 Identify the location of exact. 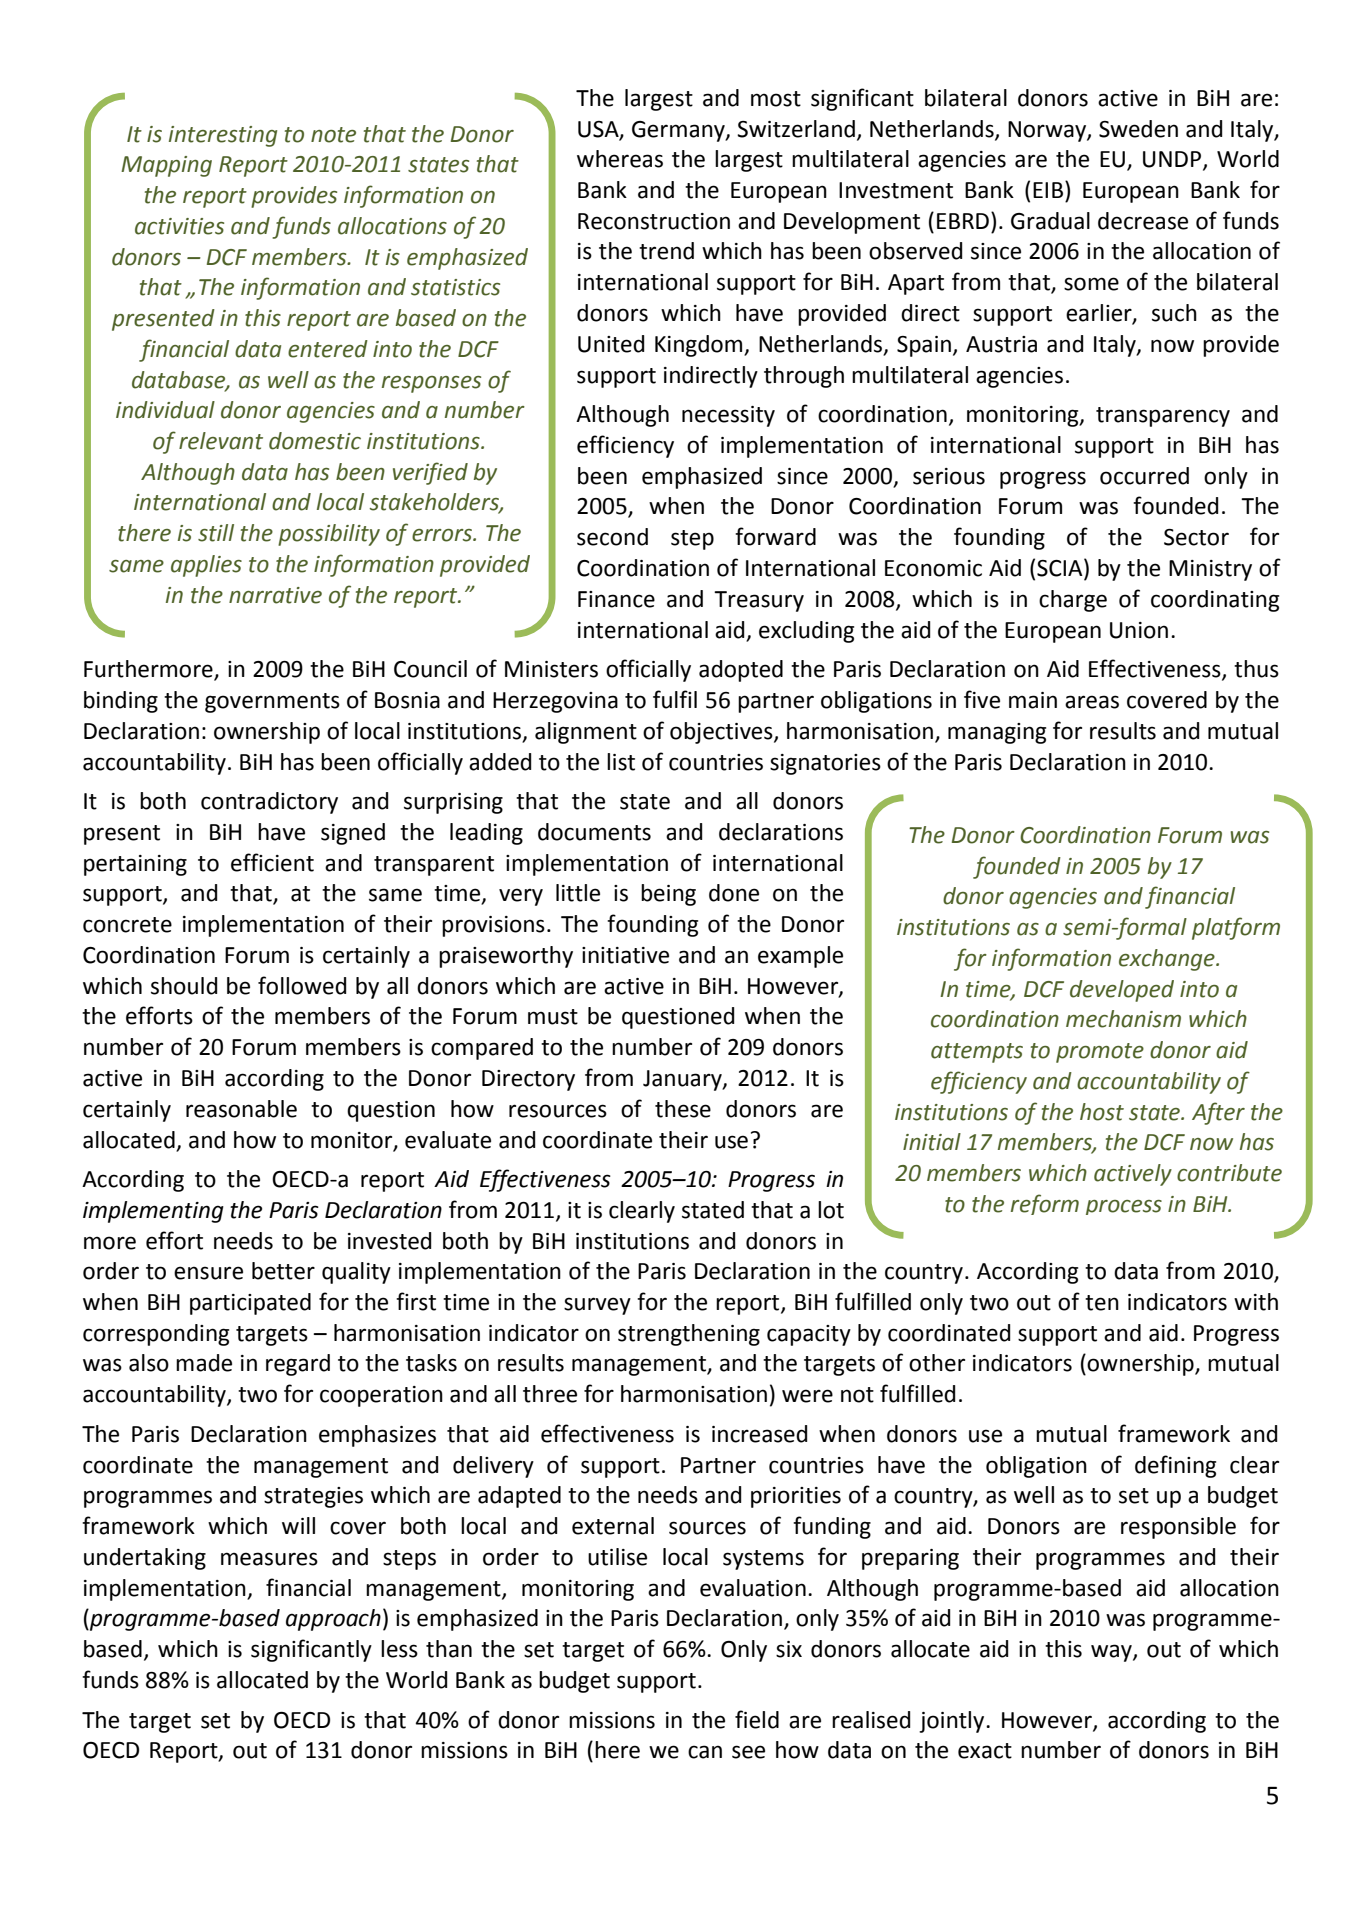
(985, 1751).
